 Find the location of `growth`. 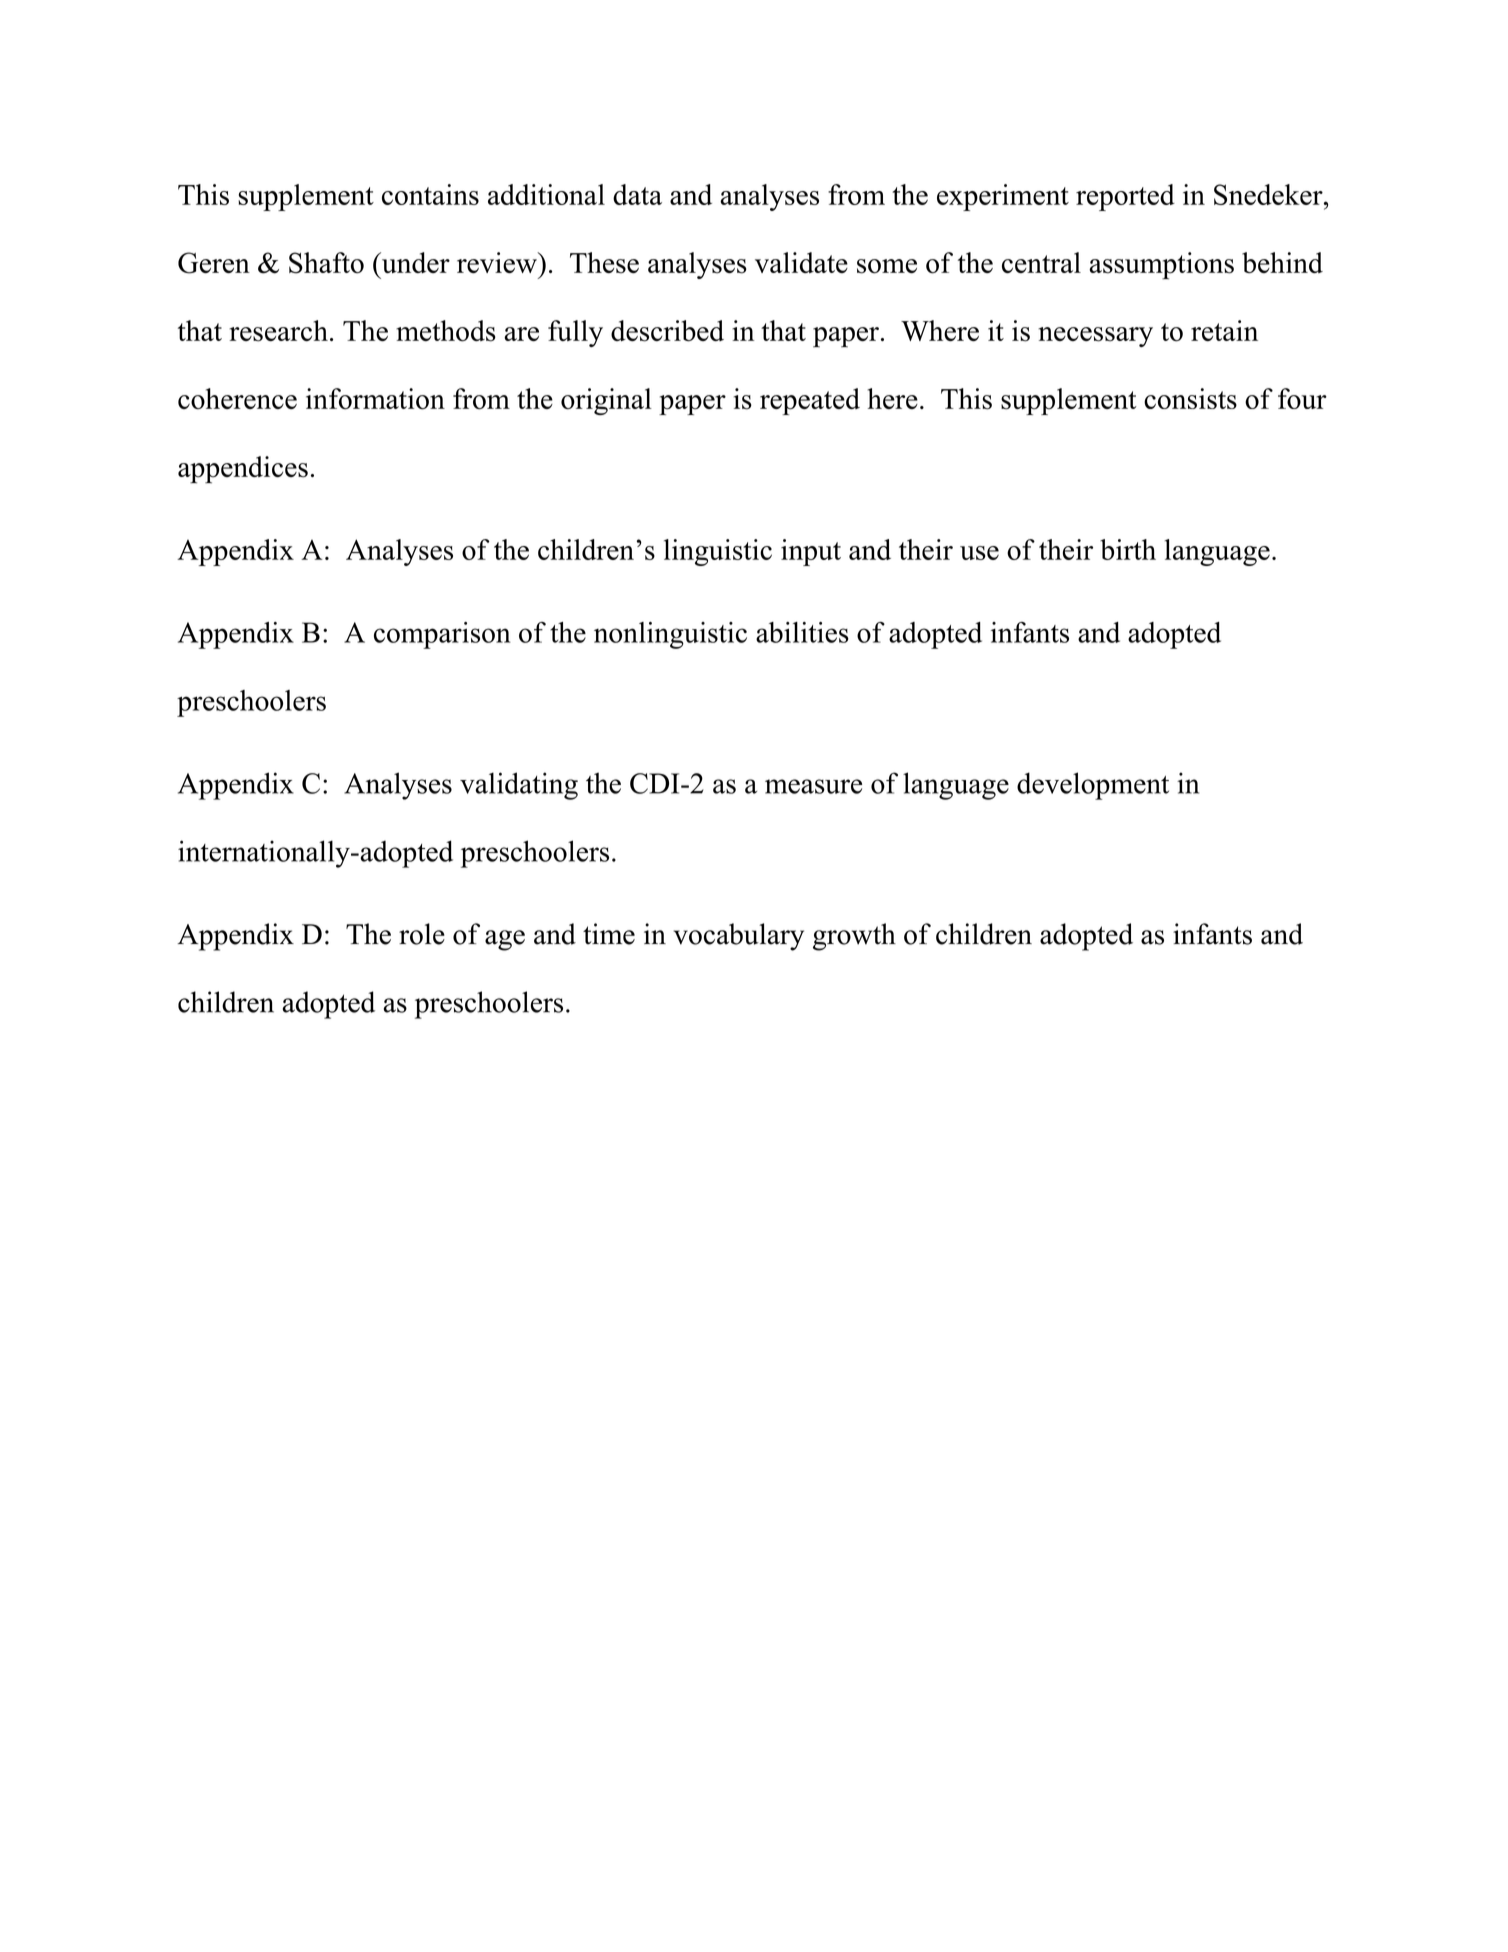

growth is located at coordinates (854, 937).
